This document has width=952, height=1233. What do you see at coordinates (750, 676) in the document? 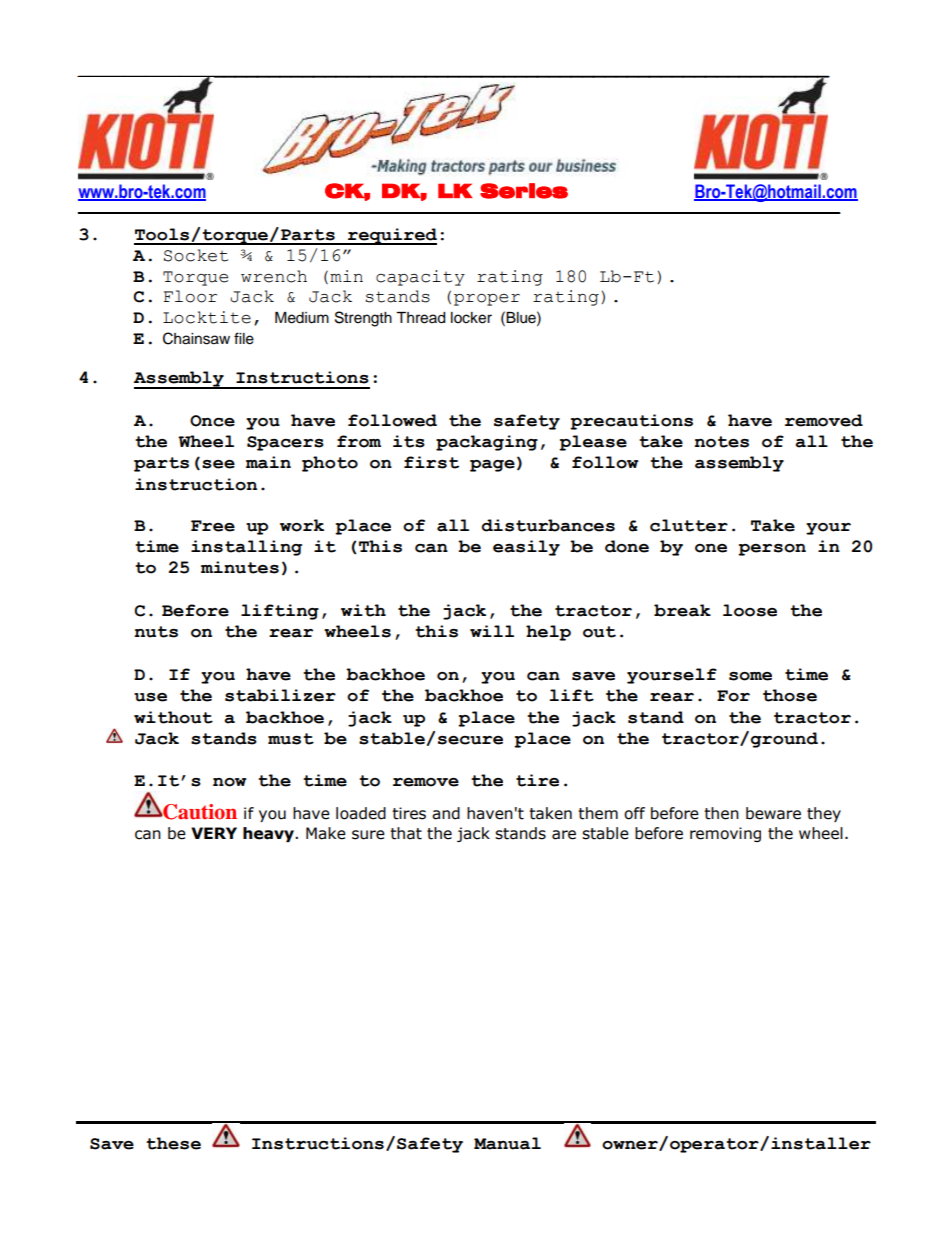
I see `some` at bounding box center [750, 676].
